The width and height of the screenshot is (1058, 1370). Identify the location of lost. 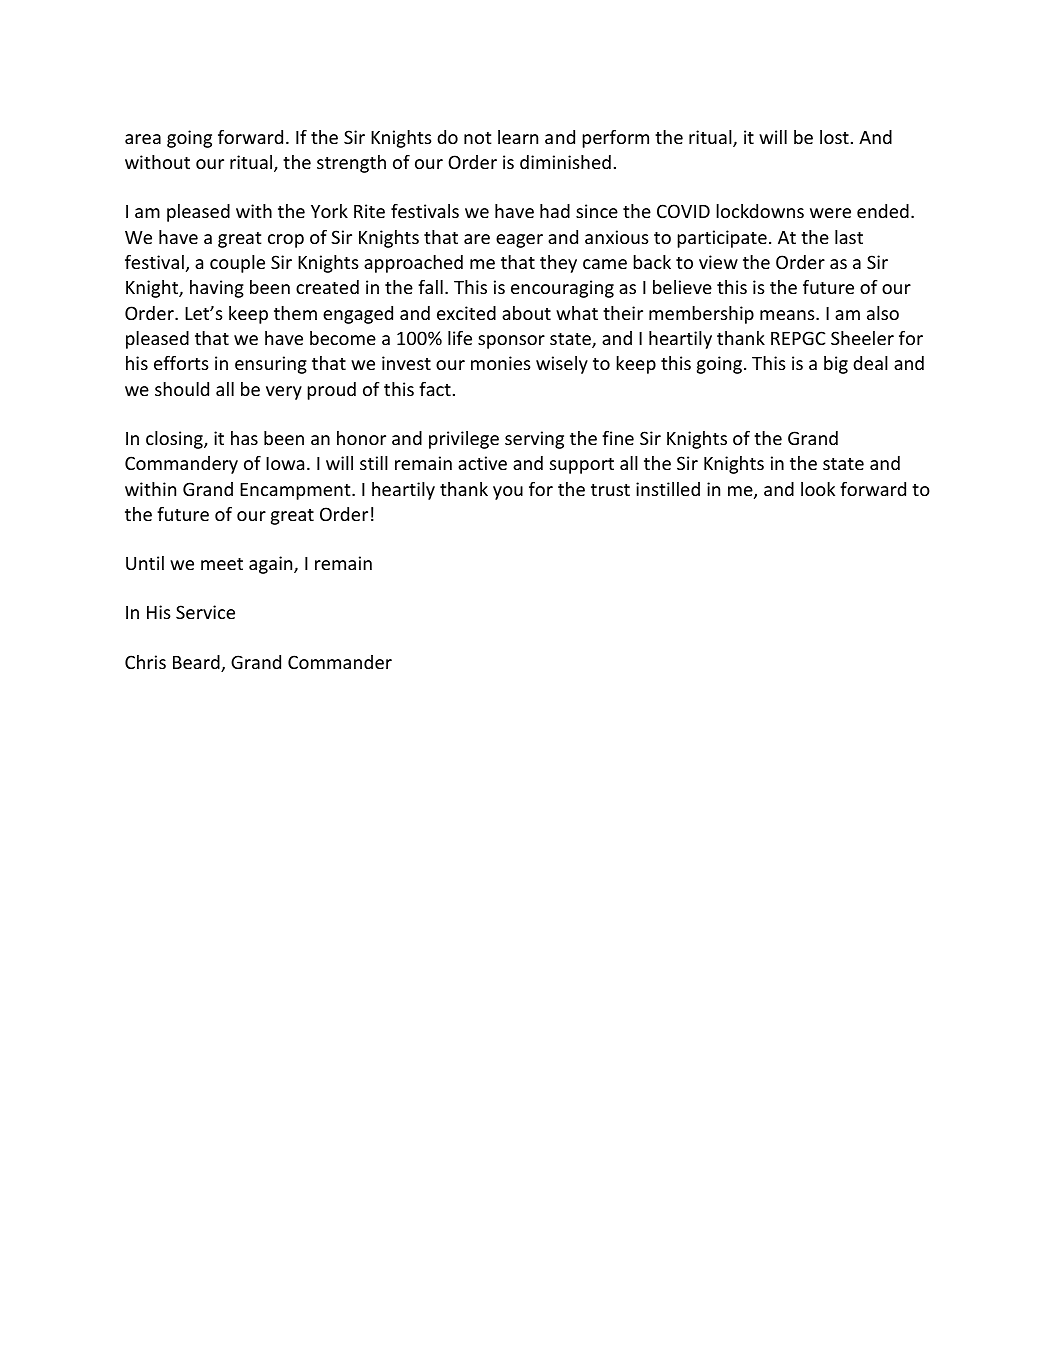
(834, 137).
